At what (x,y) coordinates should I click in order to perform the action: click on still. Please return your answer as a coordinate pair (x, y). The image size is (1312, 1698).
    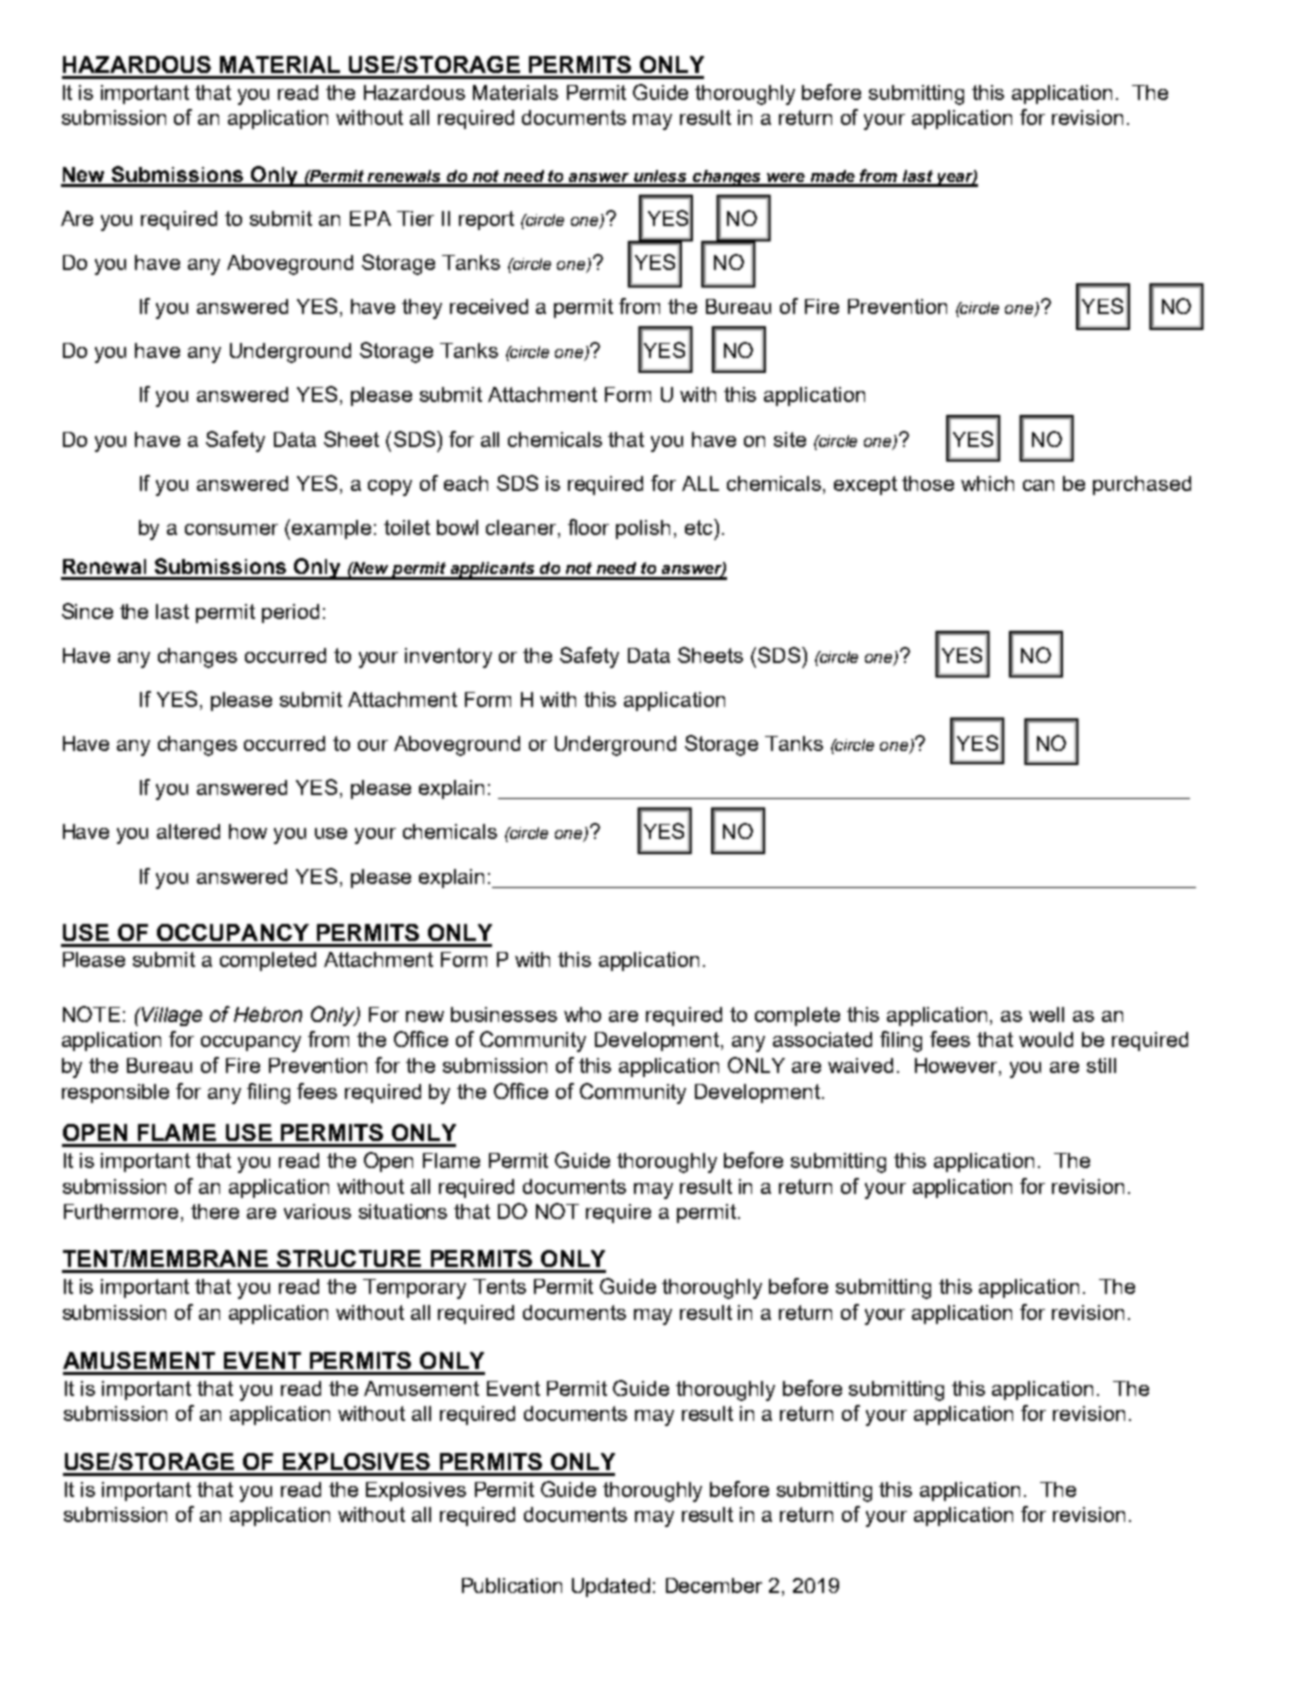
    Looking at the image, I should click on (1101, 1065).
